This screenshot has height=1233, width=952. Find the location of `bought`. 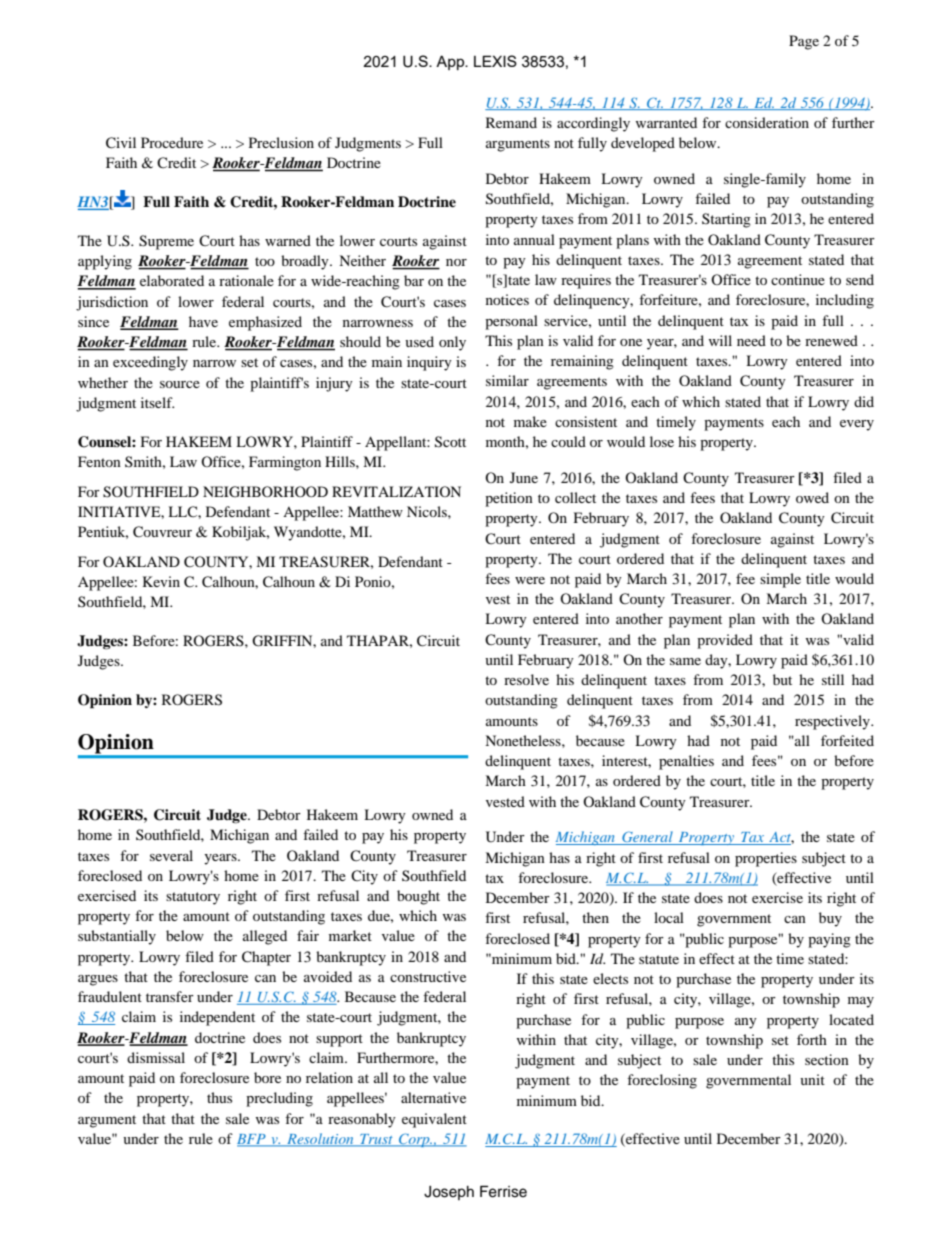

bought is located at coordinates (418, 897).
